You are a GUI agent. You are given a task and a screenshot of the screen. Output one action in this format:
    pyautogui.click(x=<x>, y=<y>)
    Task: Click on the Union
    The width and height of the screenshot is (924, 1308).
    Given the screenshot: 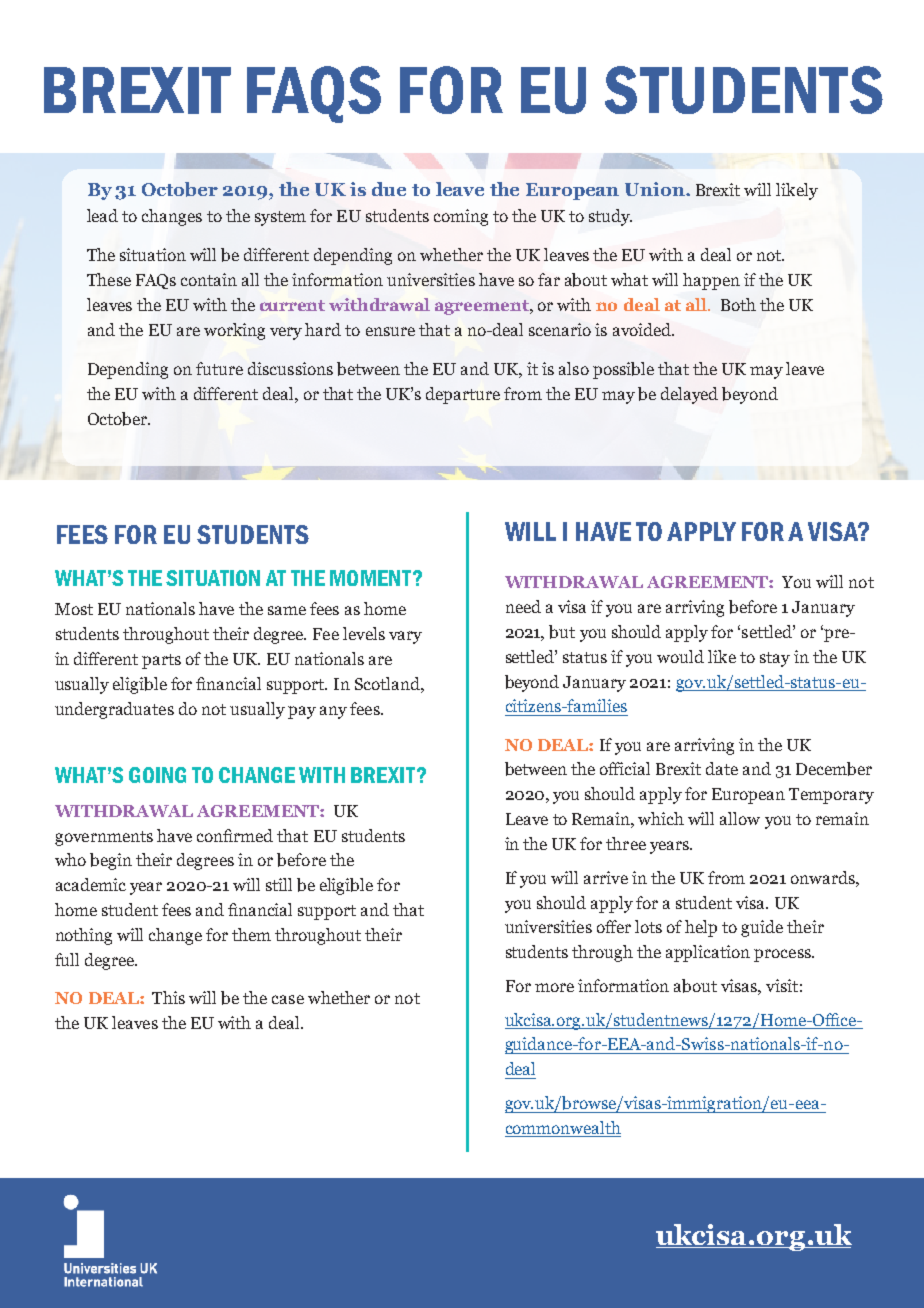 What is the action you would take?
    pyautogui.click(x=656, y=189)
